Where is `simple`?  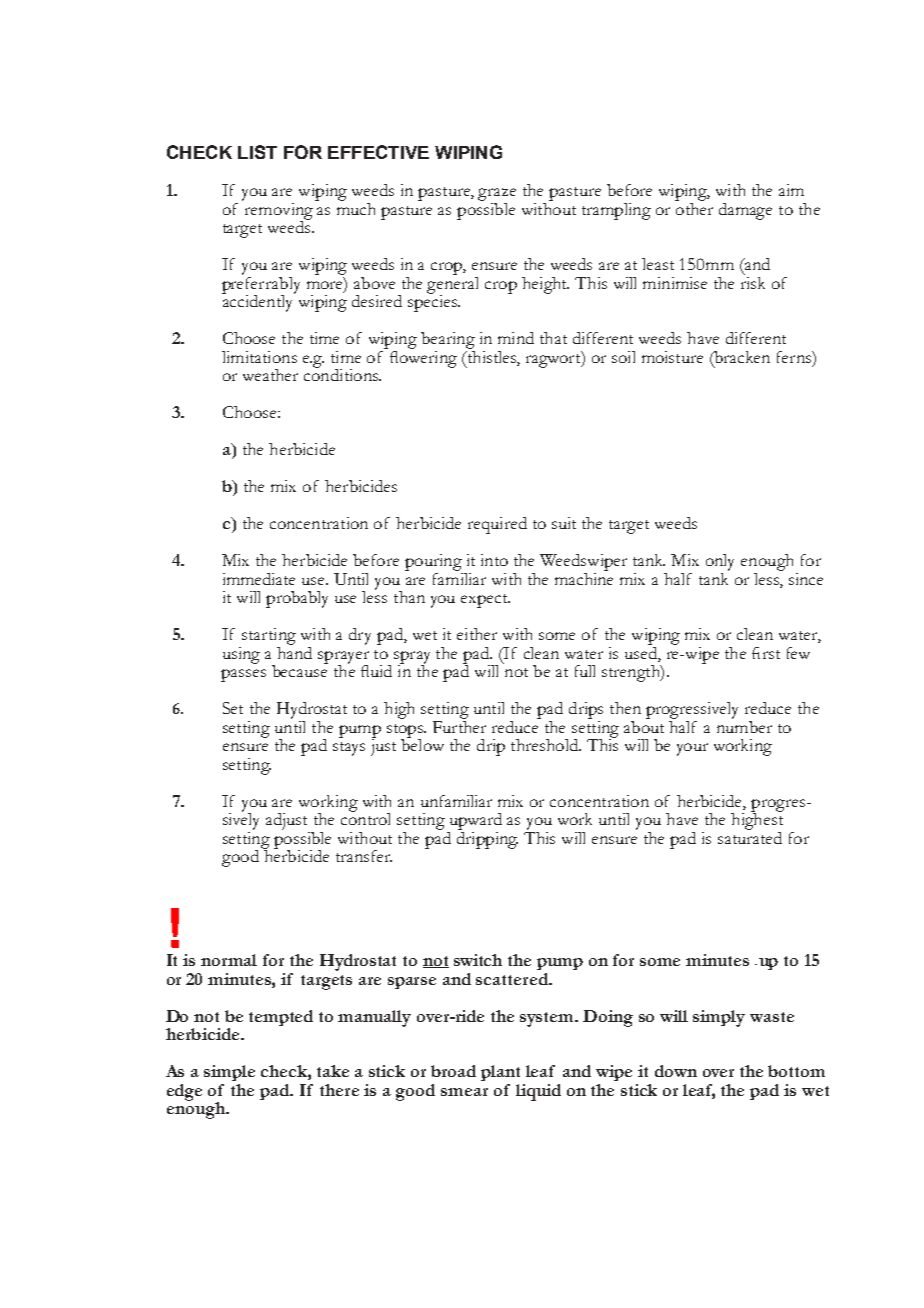
simple is located at coordinates (229, 1073).
